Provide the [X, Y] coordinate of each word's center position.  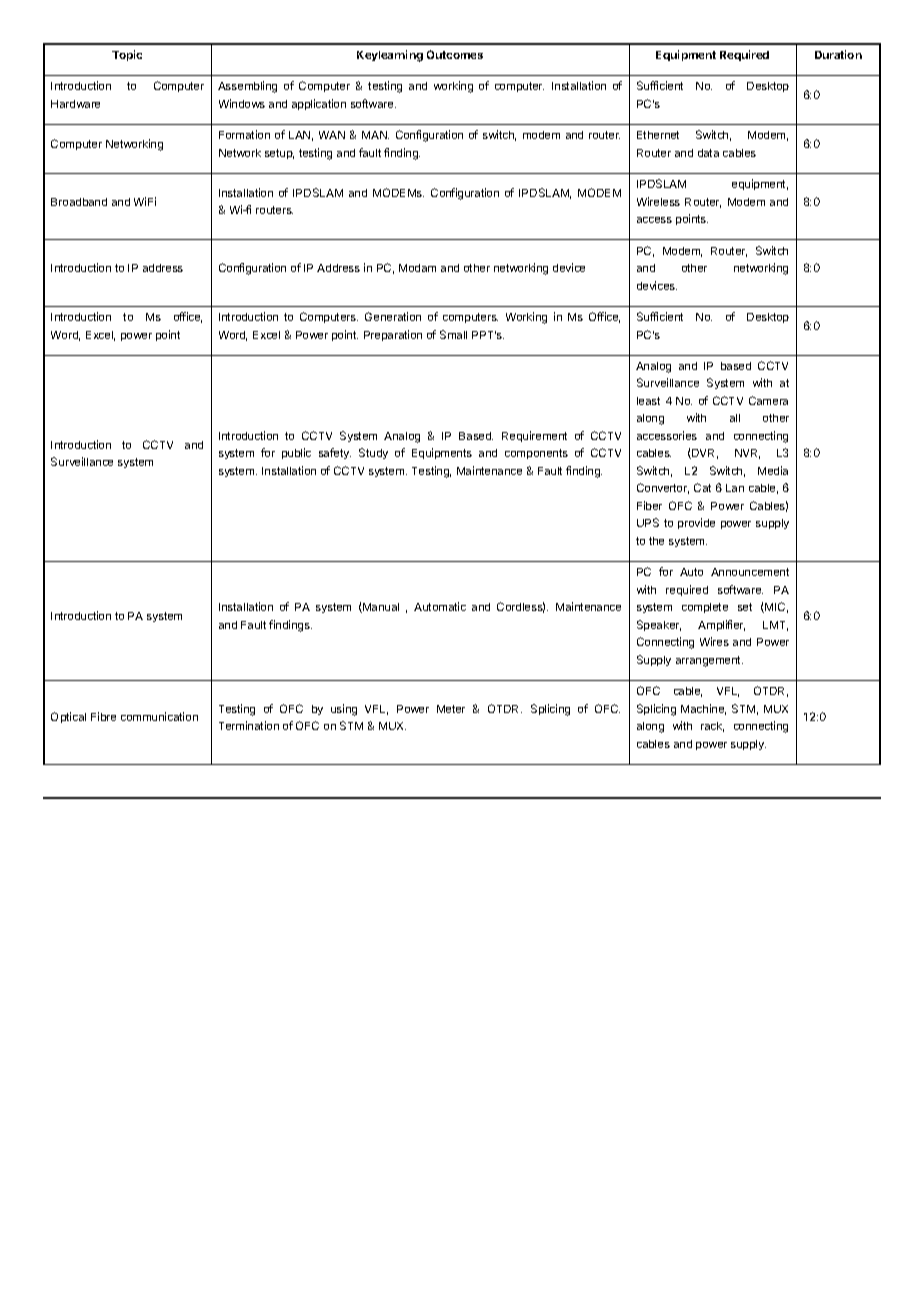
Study [373, 453]
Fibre [103, 716]
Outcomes [455, 54]
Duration [838, 54]
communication [159, 716]
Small [453, 334]
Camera [768, 400]
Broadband [79, 202]
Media [773, 470]
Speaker [659, 625]
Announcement [750, 572]
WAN [332, 135]
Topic [127, 55]
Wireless [658, 201]
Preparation [393, 335]
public [296, 453]
